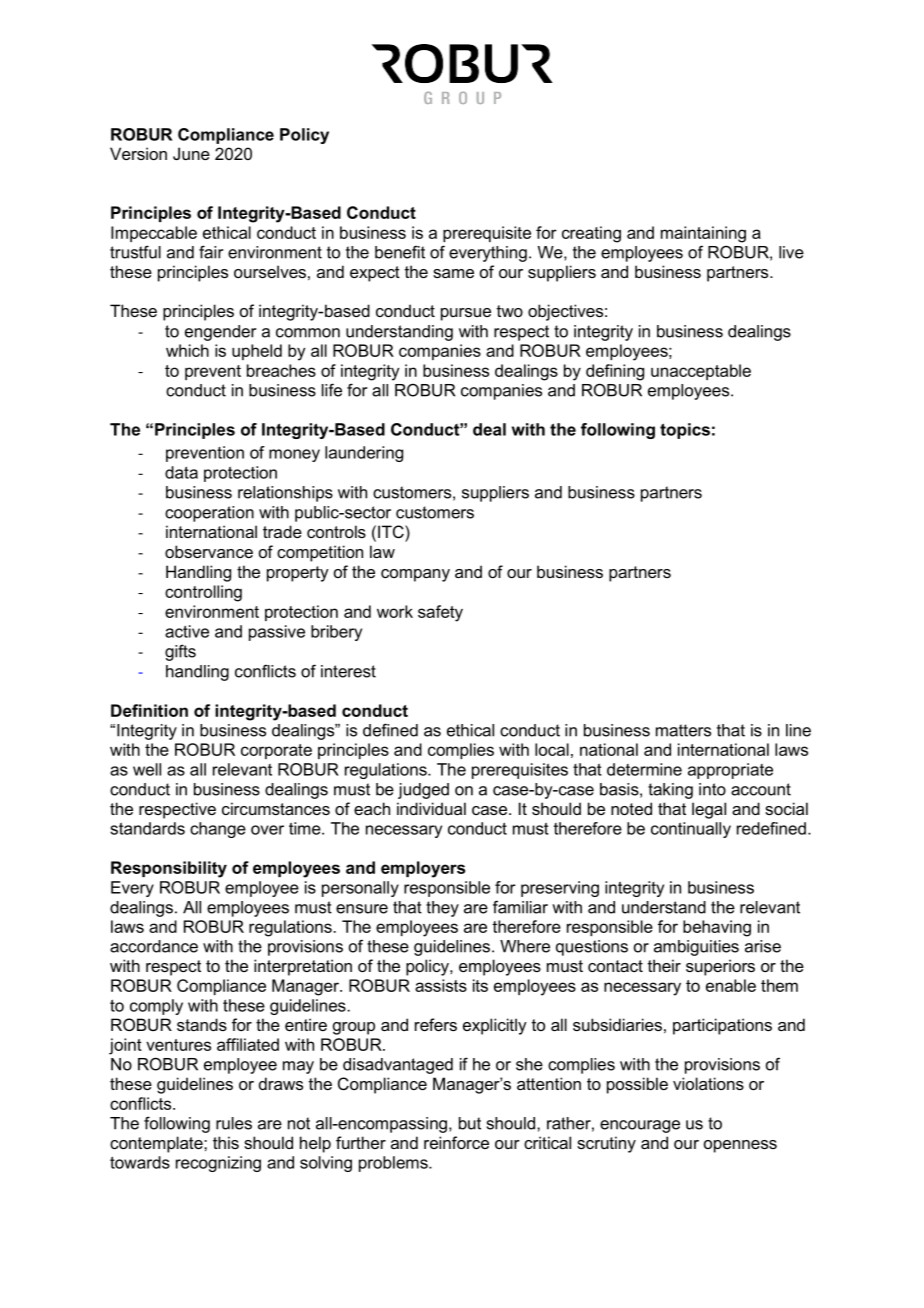 The height and width of the screenshot is (1308, 924). Describe the element at coordinates (191, 153) in the screenshot. I see `June` at that location.
